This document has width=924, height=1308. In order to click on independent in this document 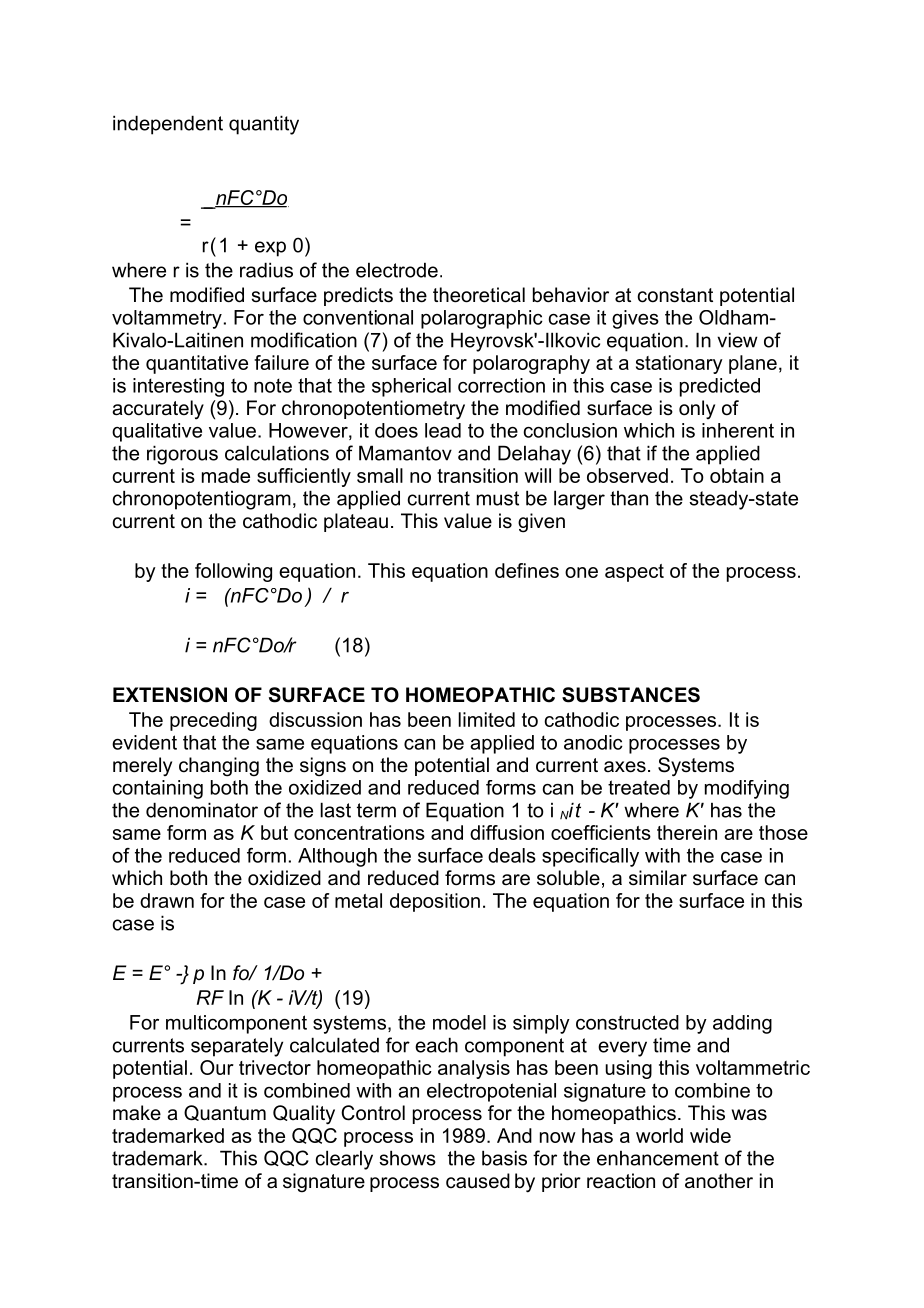, I will do `click(168, 125)`.
